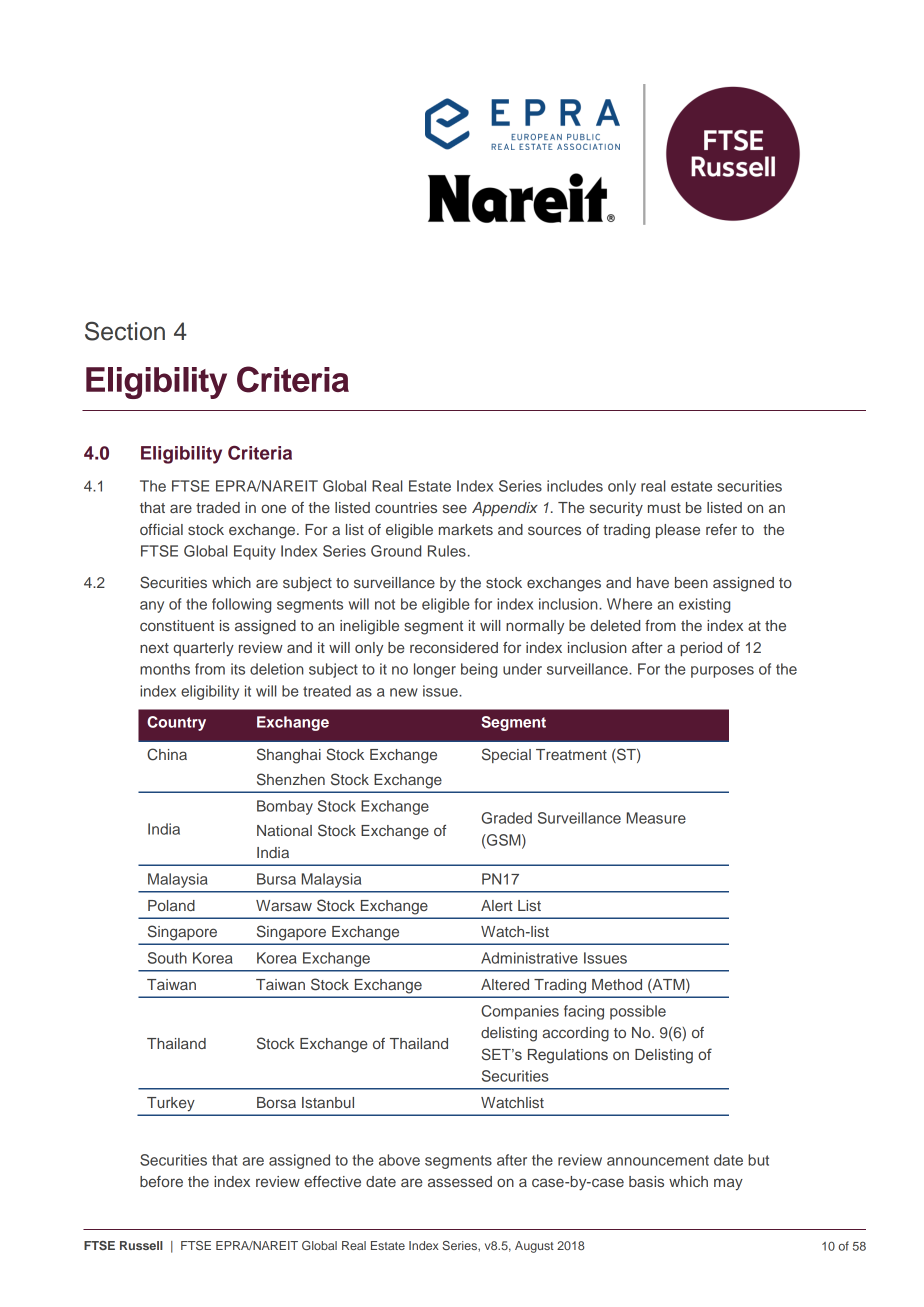 This screenshot has width=924, height=1307. What do you see at coordinates (161, 1181) in the screenshot?
I see `before` at bounding box center [161, 1181].
